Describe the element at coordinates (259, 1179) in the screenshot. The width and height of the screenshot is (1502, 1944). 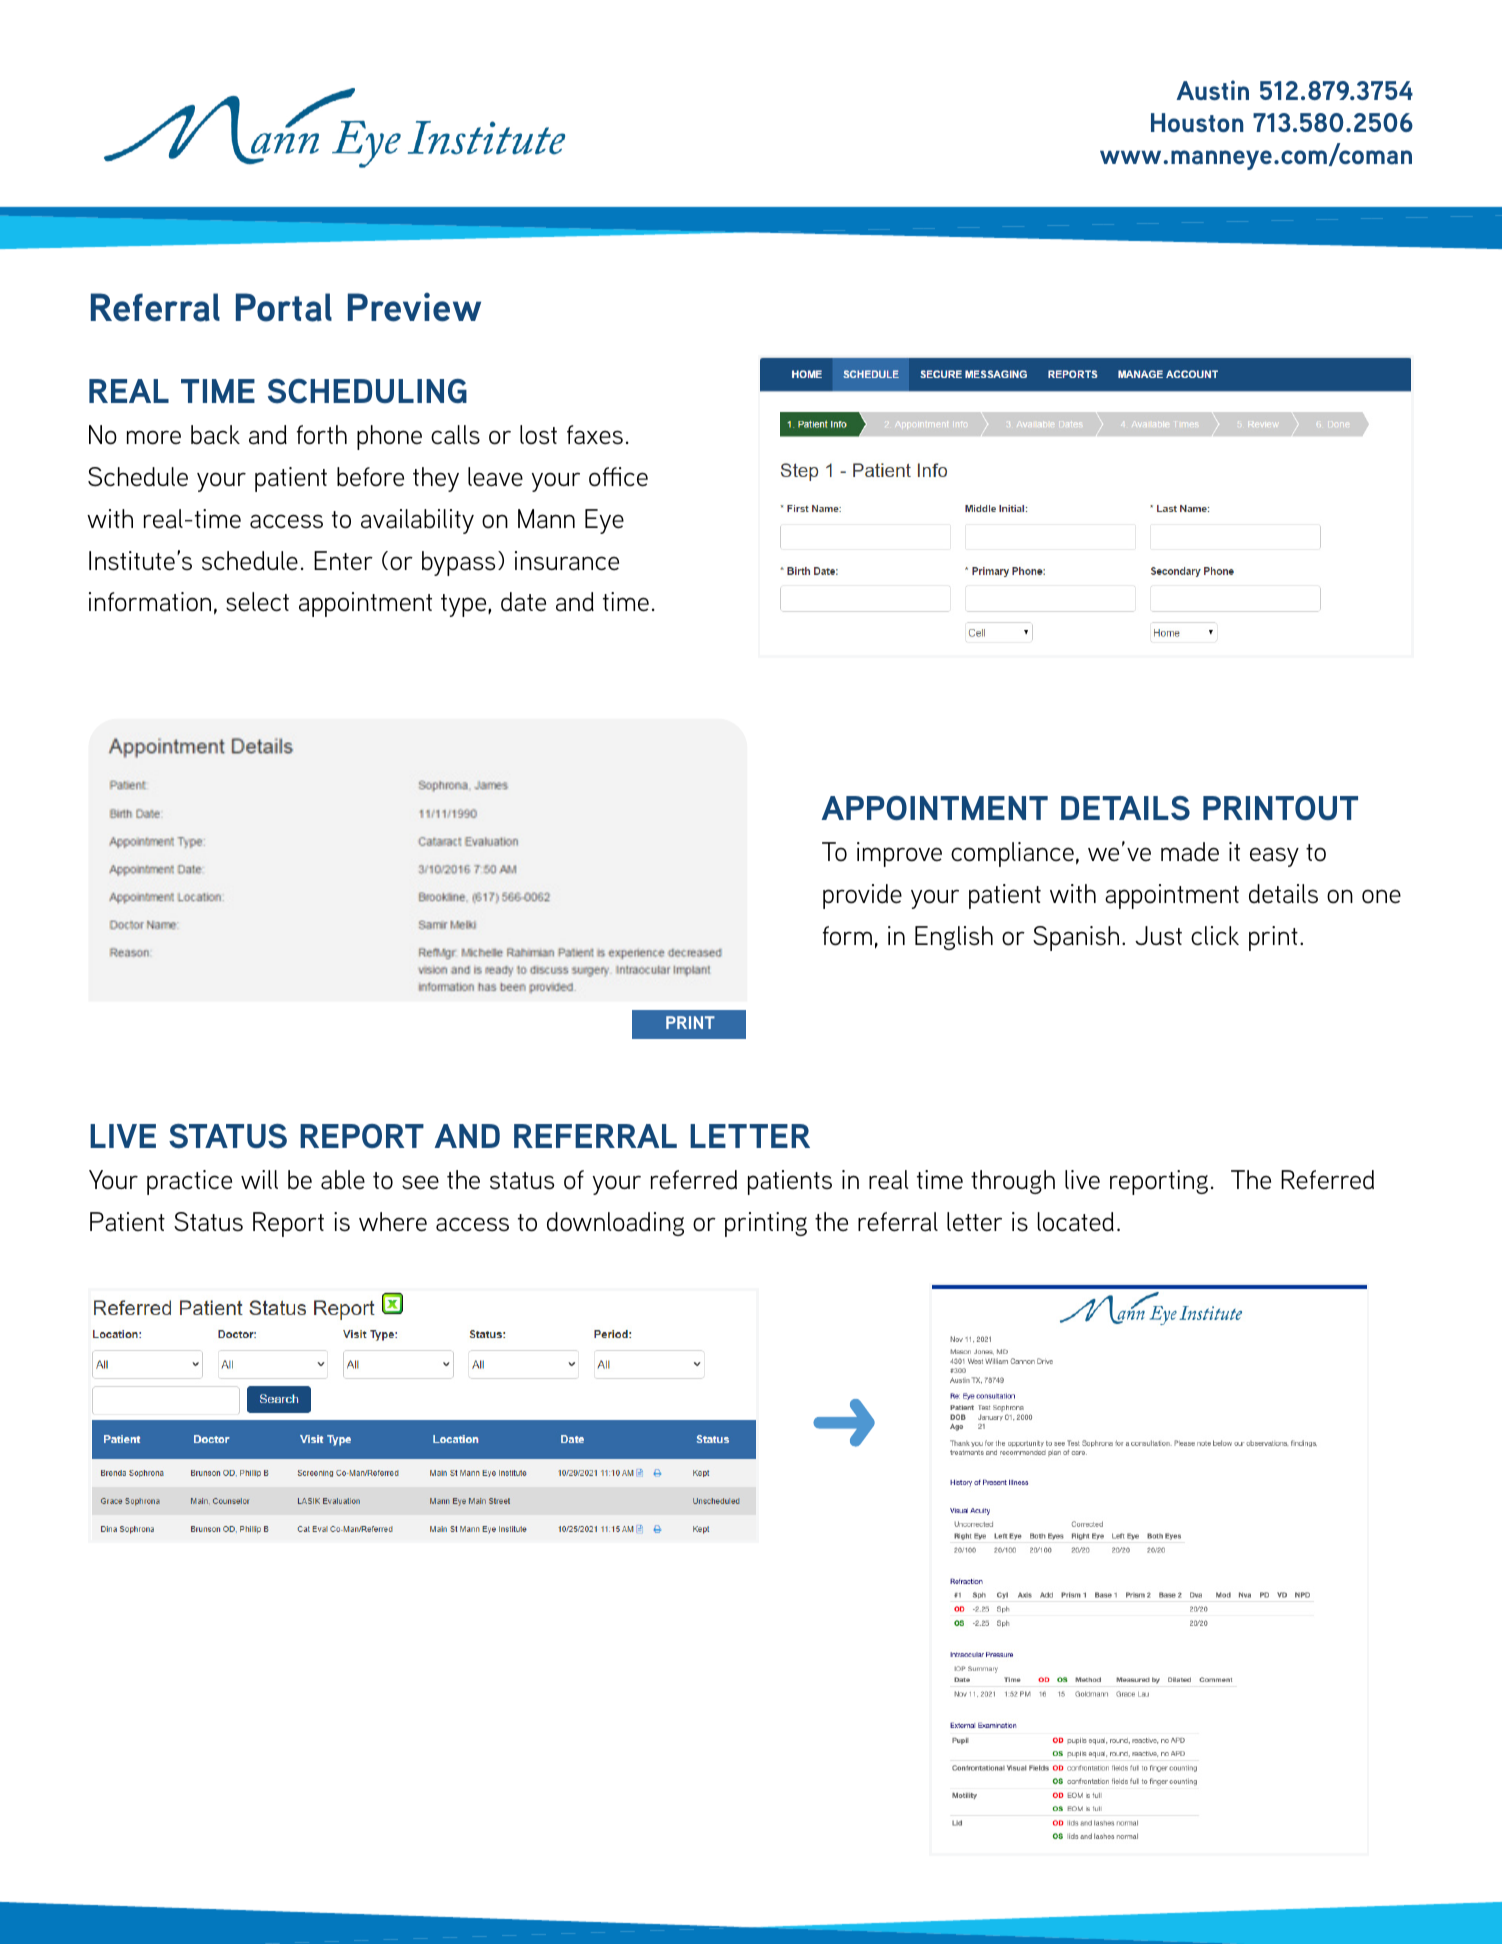
I see `will` at that location.
